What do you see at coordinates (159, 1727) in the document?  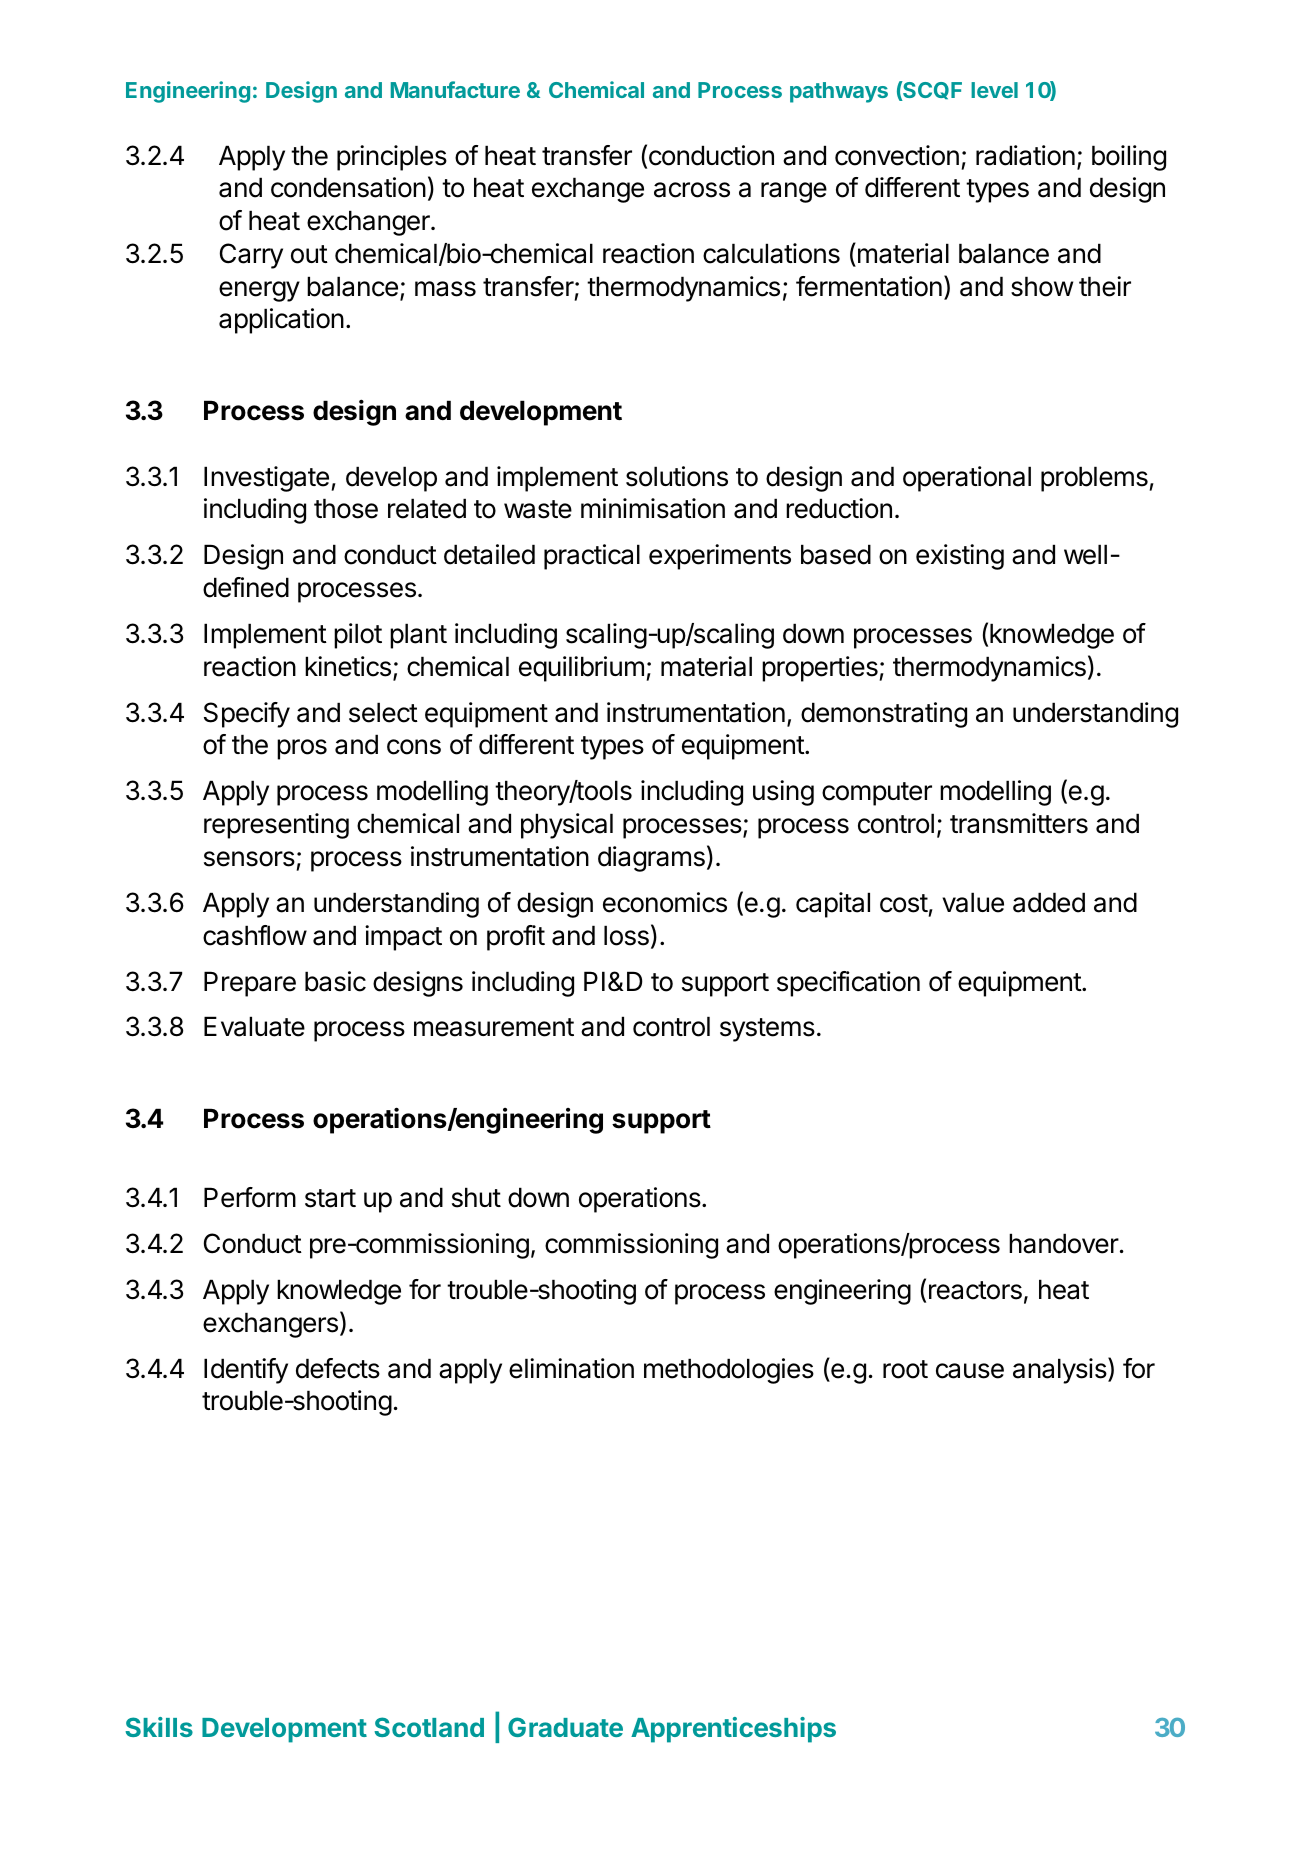 I see `Skills` at bounding box center [159, 1727].
